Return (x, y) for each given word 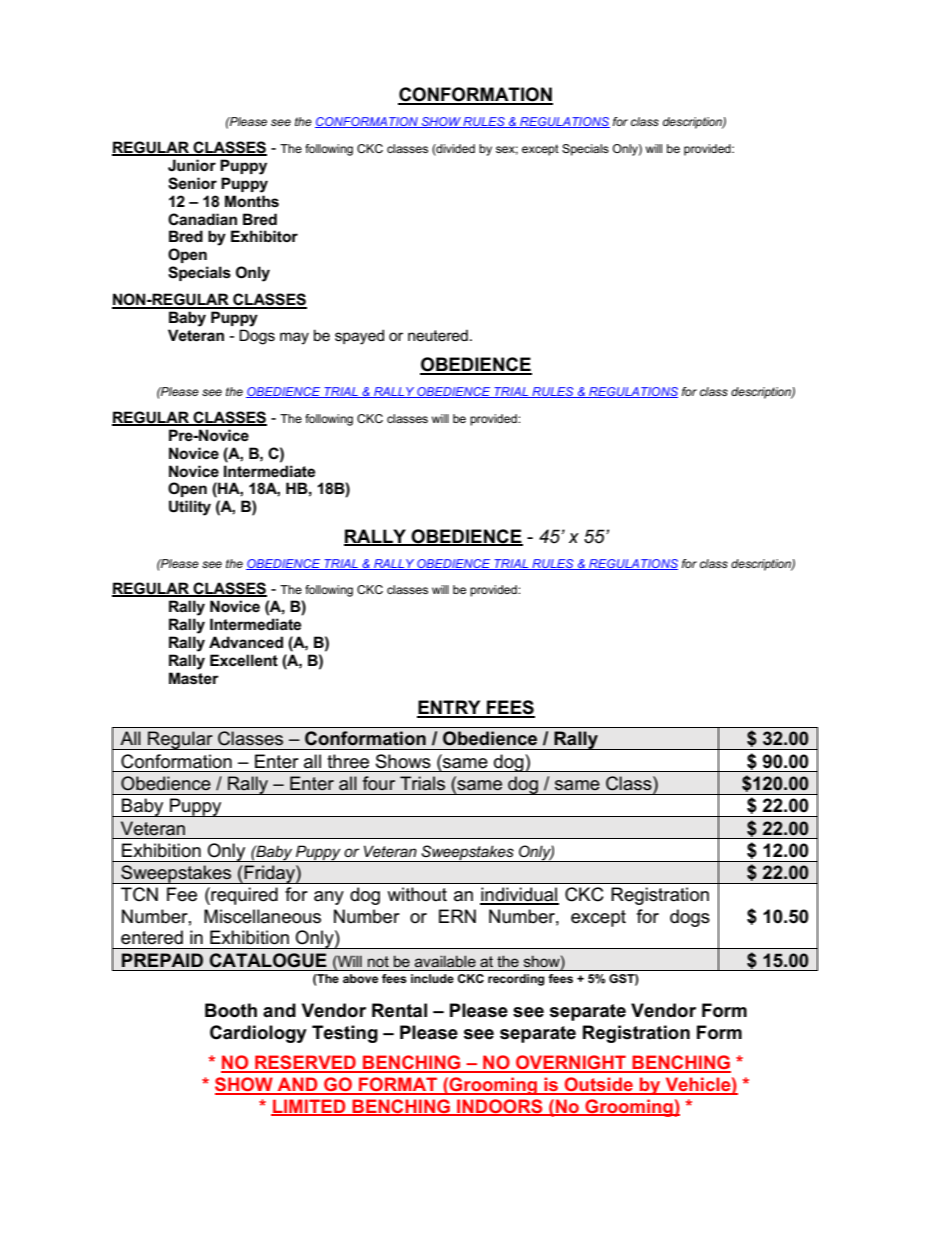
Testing (345, 1034)
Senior (192, 183)
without (417, 894)
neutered (438, 335)
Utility (190, 508)
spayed (359, 337)
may (294, 338)
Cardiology (258, 1034)
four (379, 783)
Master (194, 678)
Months (252, 201)
